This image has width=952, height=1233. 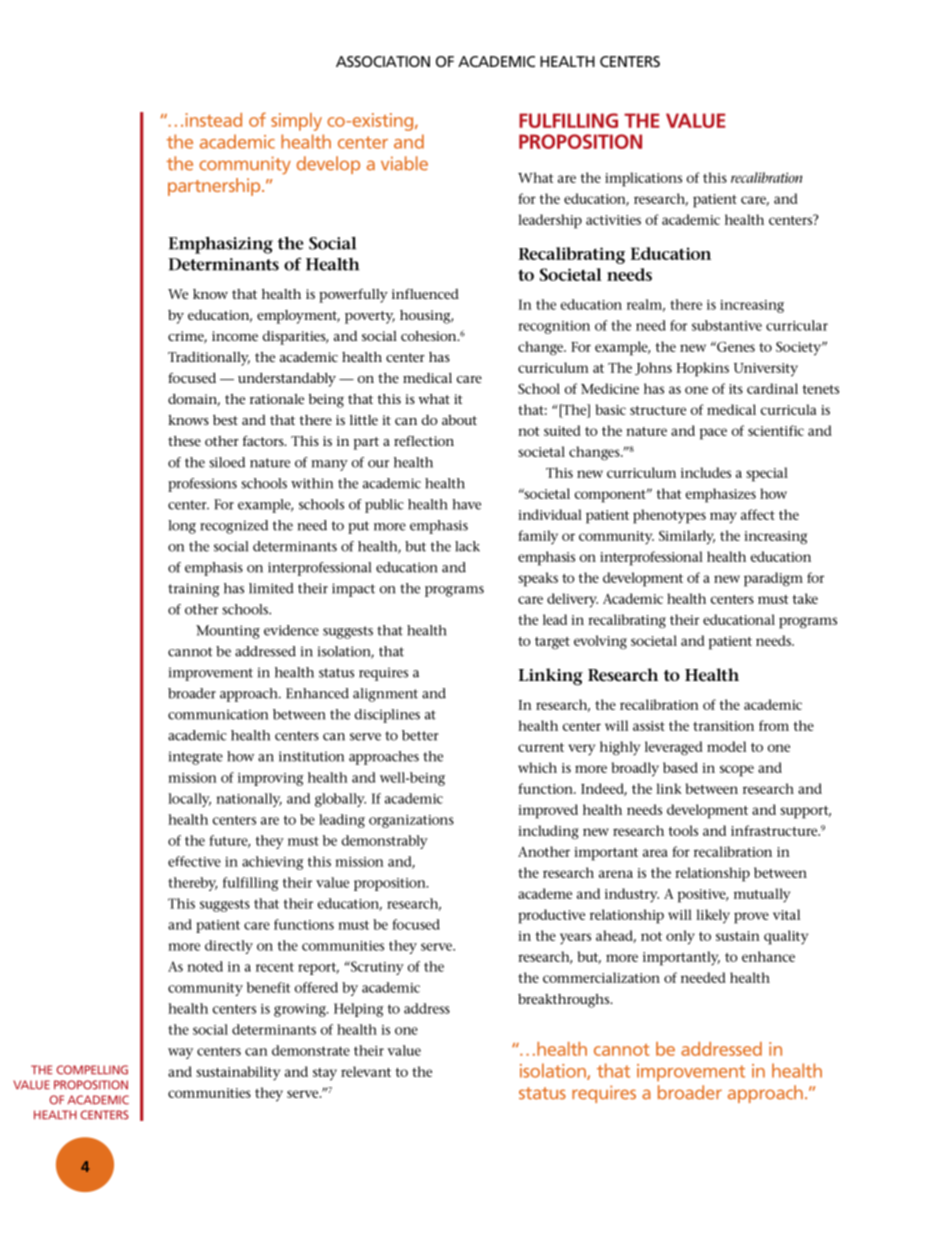 I want to click on Mounting, so click(x=228, y=632).
